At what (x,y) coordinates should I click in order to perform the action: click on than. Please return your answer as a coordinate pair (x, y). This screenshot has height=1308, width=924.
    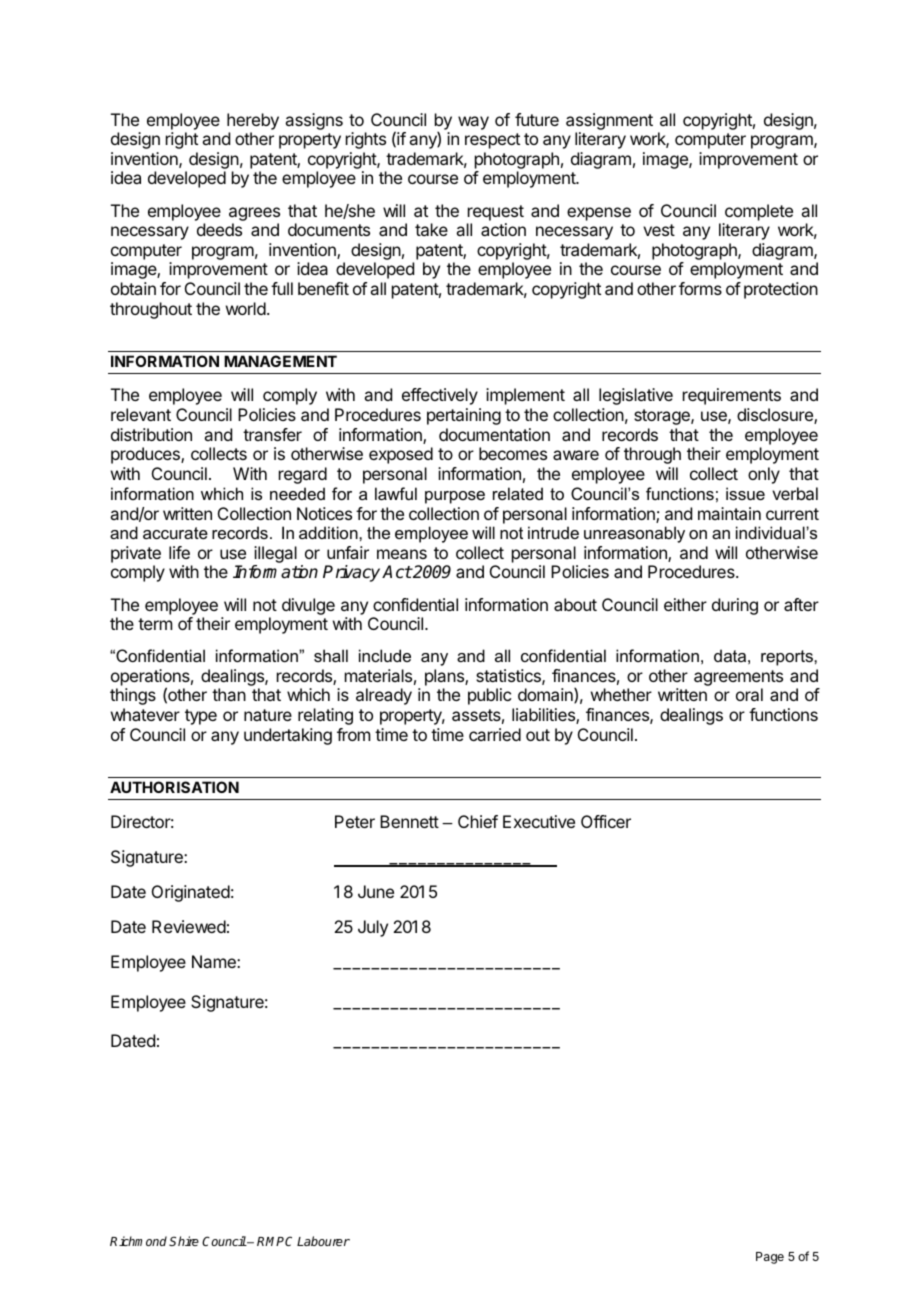
    Looking at the image, I should click on (229, 694).
